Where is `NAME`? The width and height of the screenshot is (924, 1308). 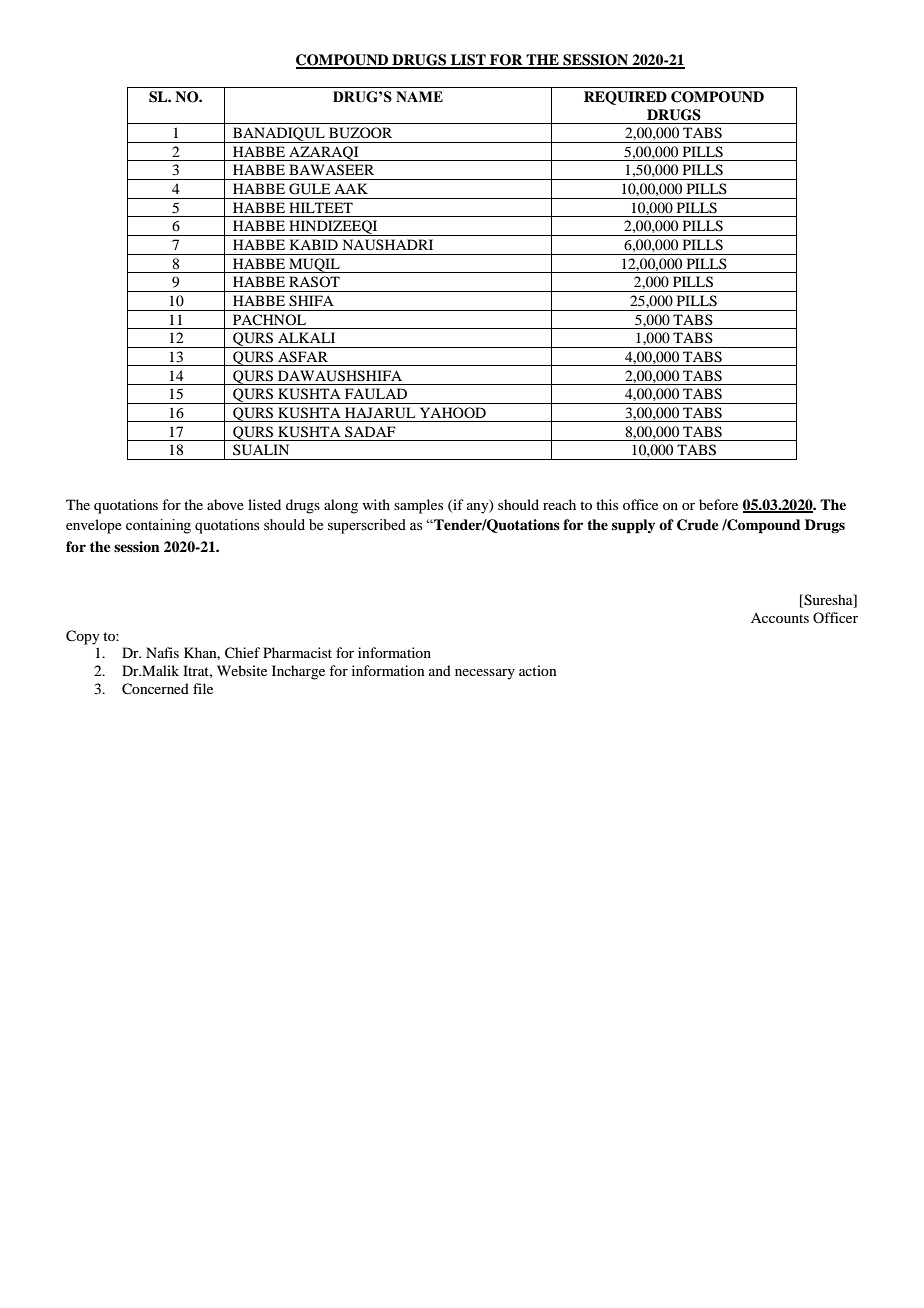 NAME is located at coordinates (419, 96).
